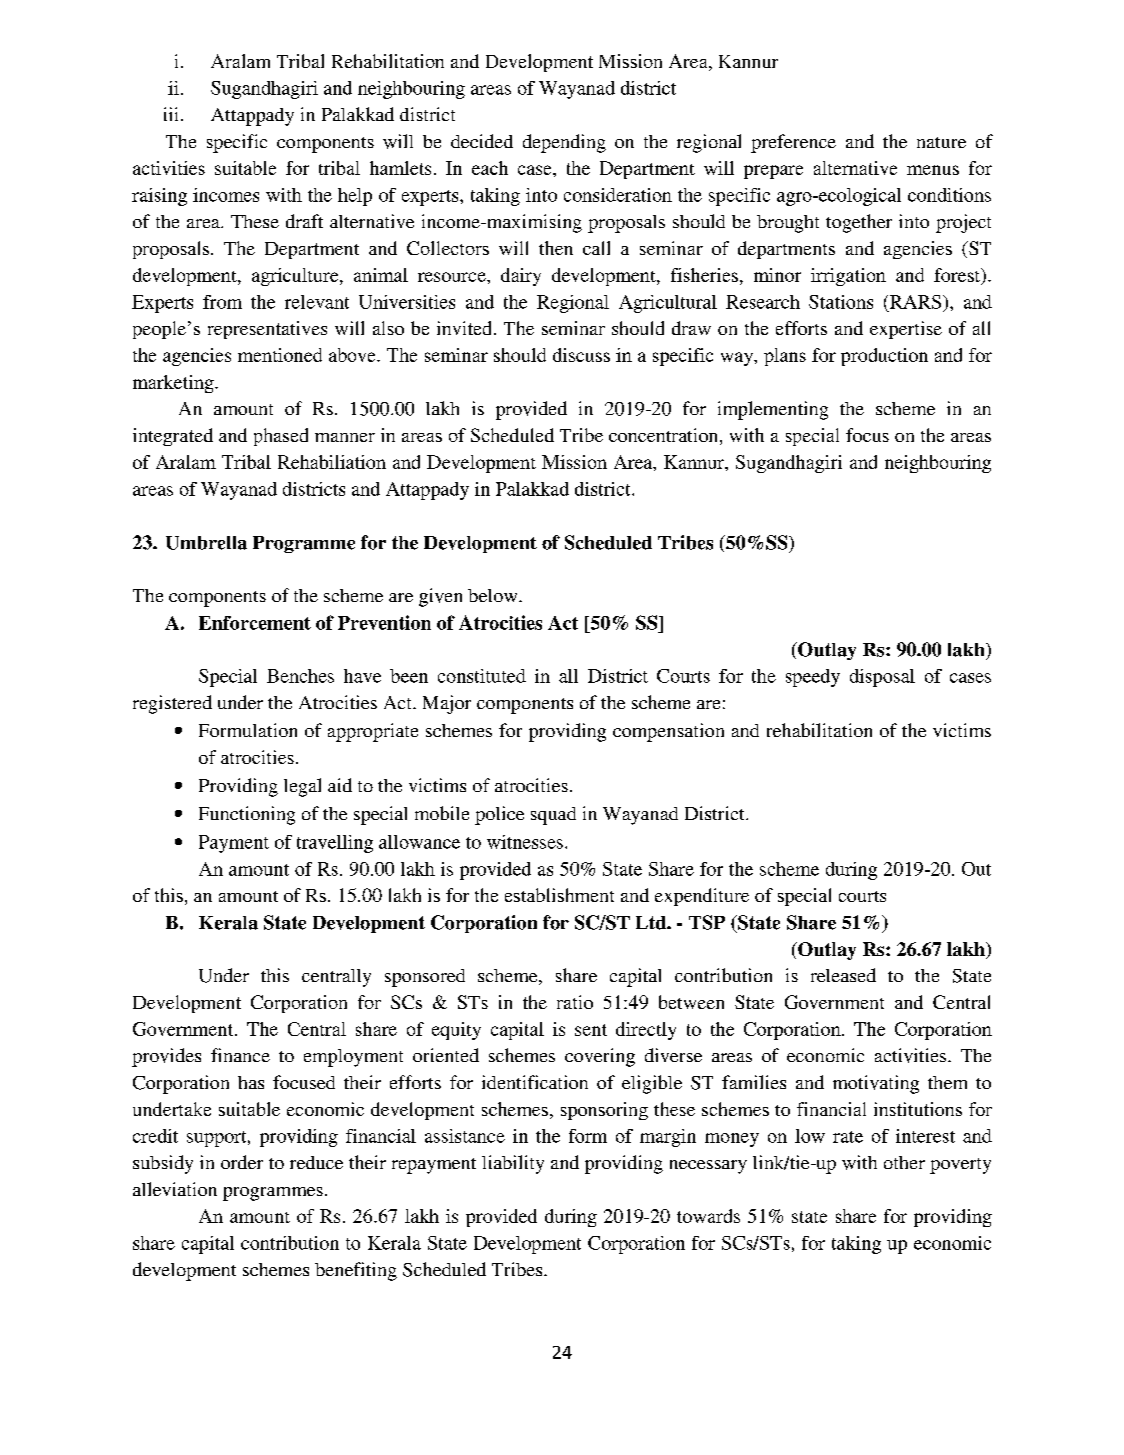 This screenshot has height=1455, width=1124. I want to click on establishment, so click(559, 895).
